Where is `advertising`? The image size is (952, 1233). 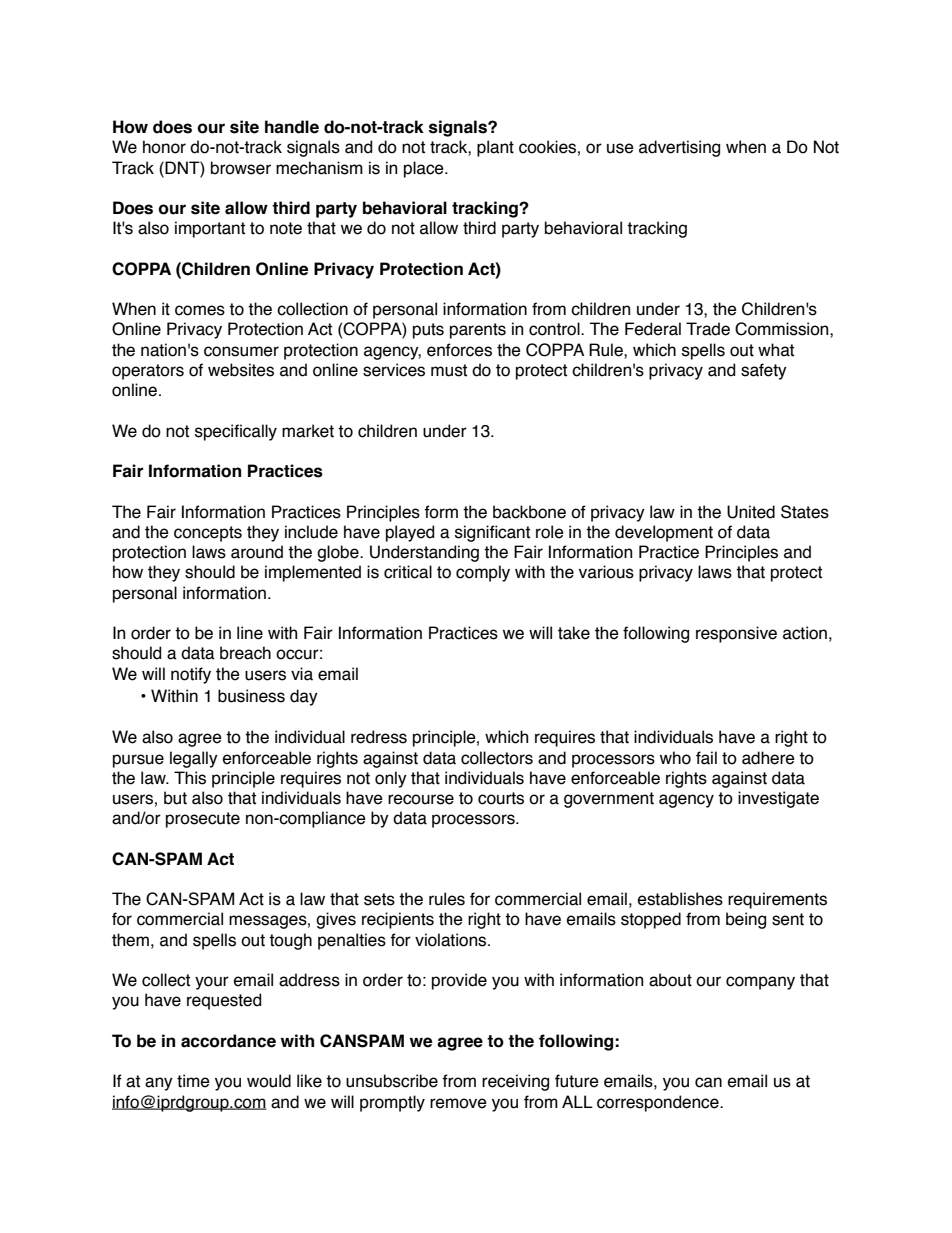
advertising is located at coordinates (679, 148).
